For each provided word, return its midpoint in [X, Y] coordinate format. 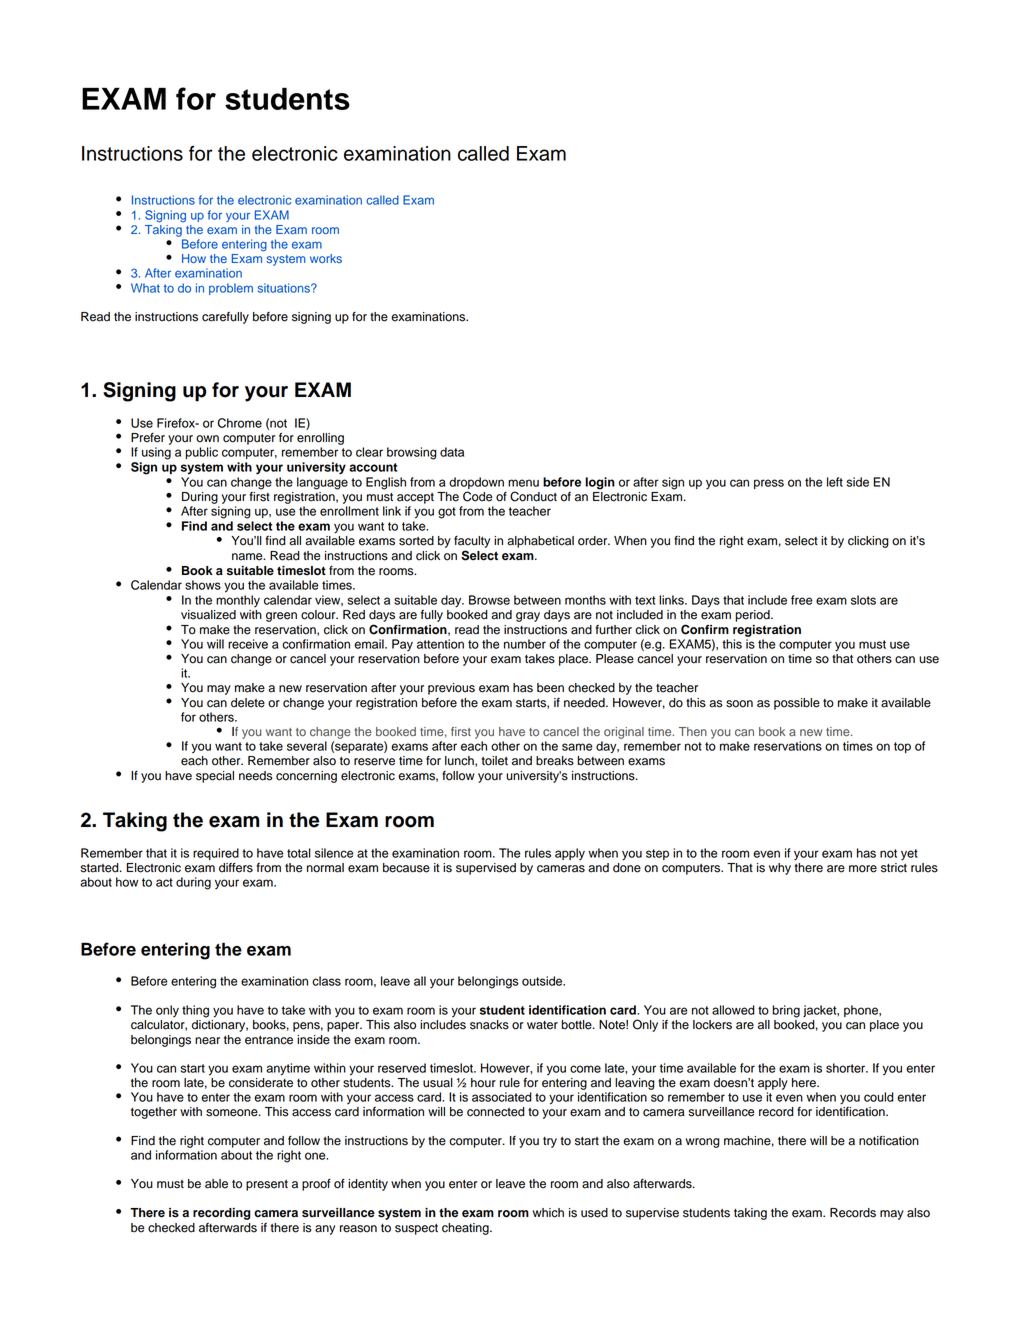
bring [786, 1011]
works [326, 258]
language [322, 483]
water [542, 1025]
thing [195, 1011]
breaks [555, 761]
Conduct [533, 496]
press [769, 484]
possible [797, 704]
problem [231, 289]
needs [256, 776]
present [267, 1185]
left [835, 482]
